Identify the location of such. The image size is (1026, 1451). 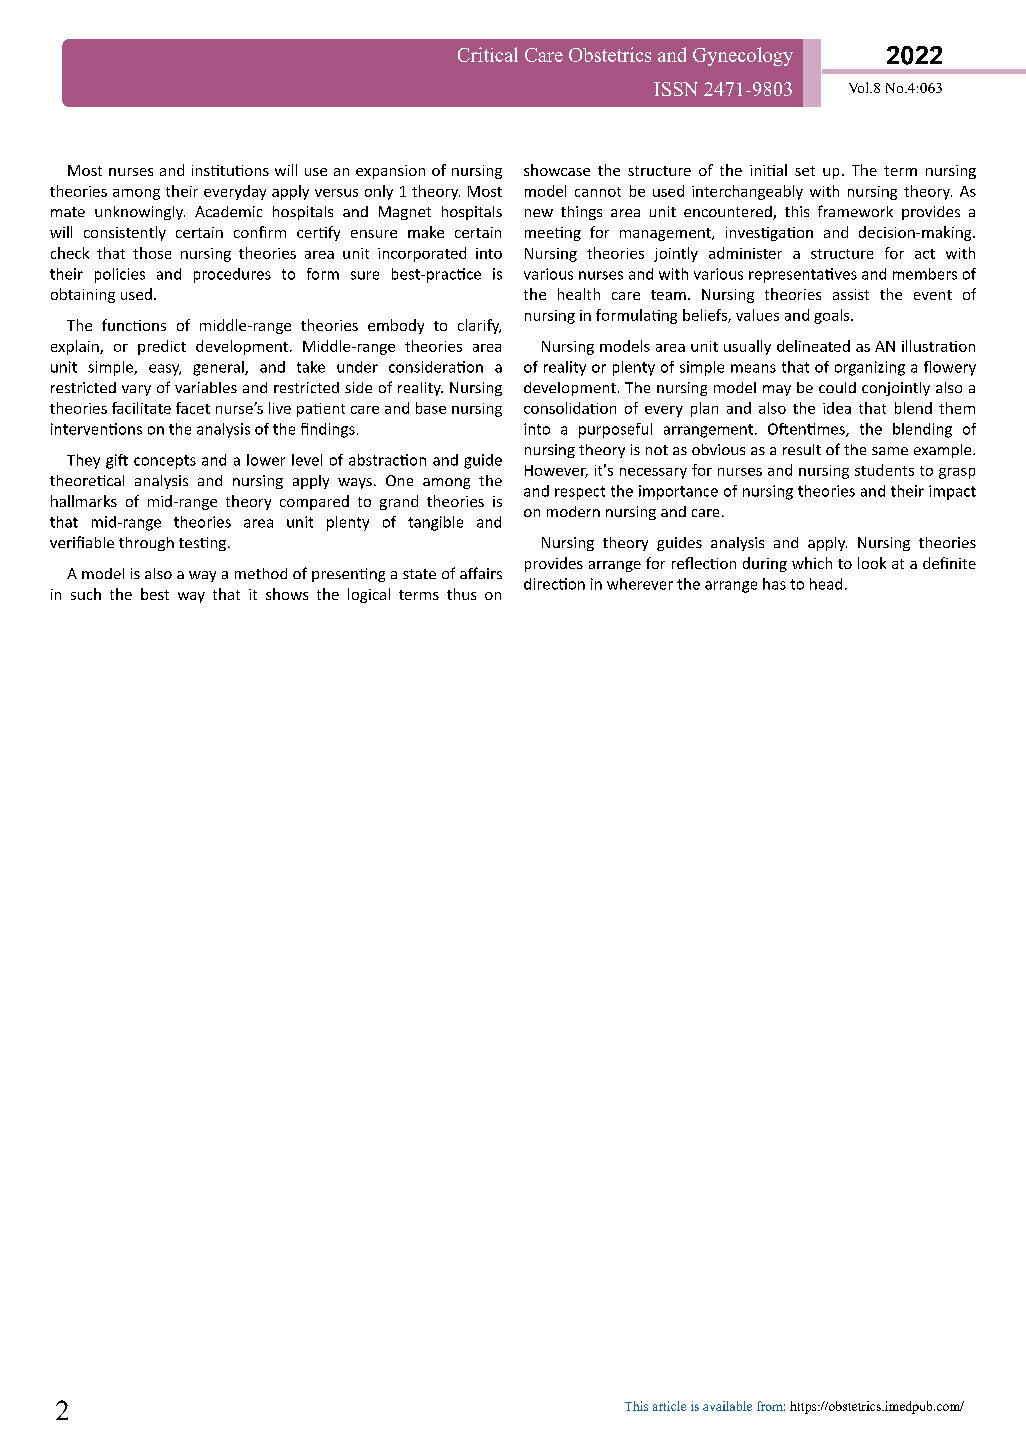
(86, 594).
